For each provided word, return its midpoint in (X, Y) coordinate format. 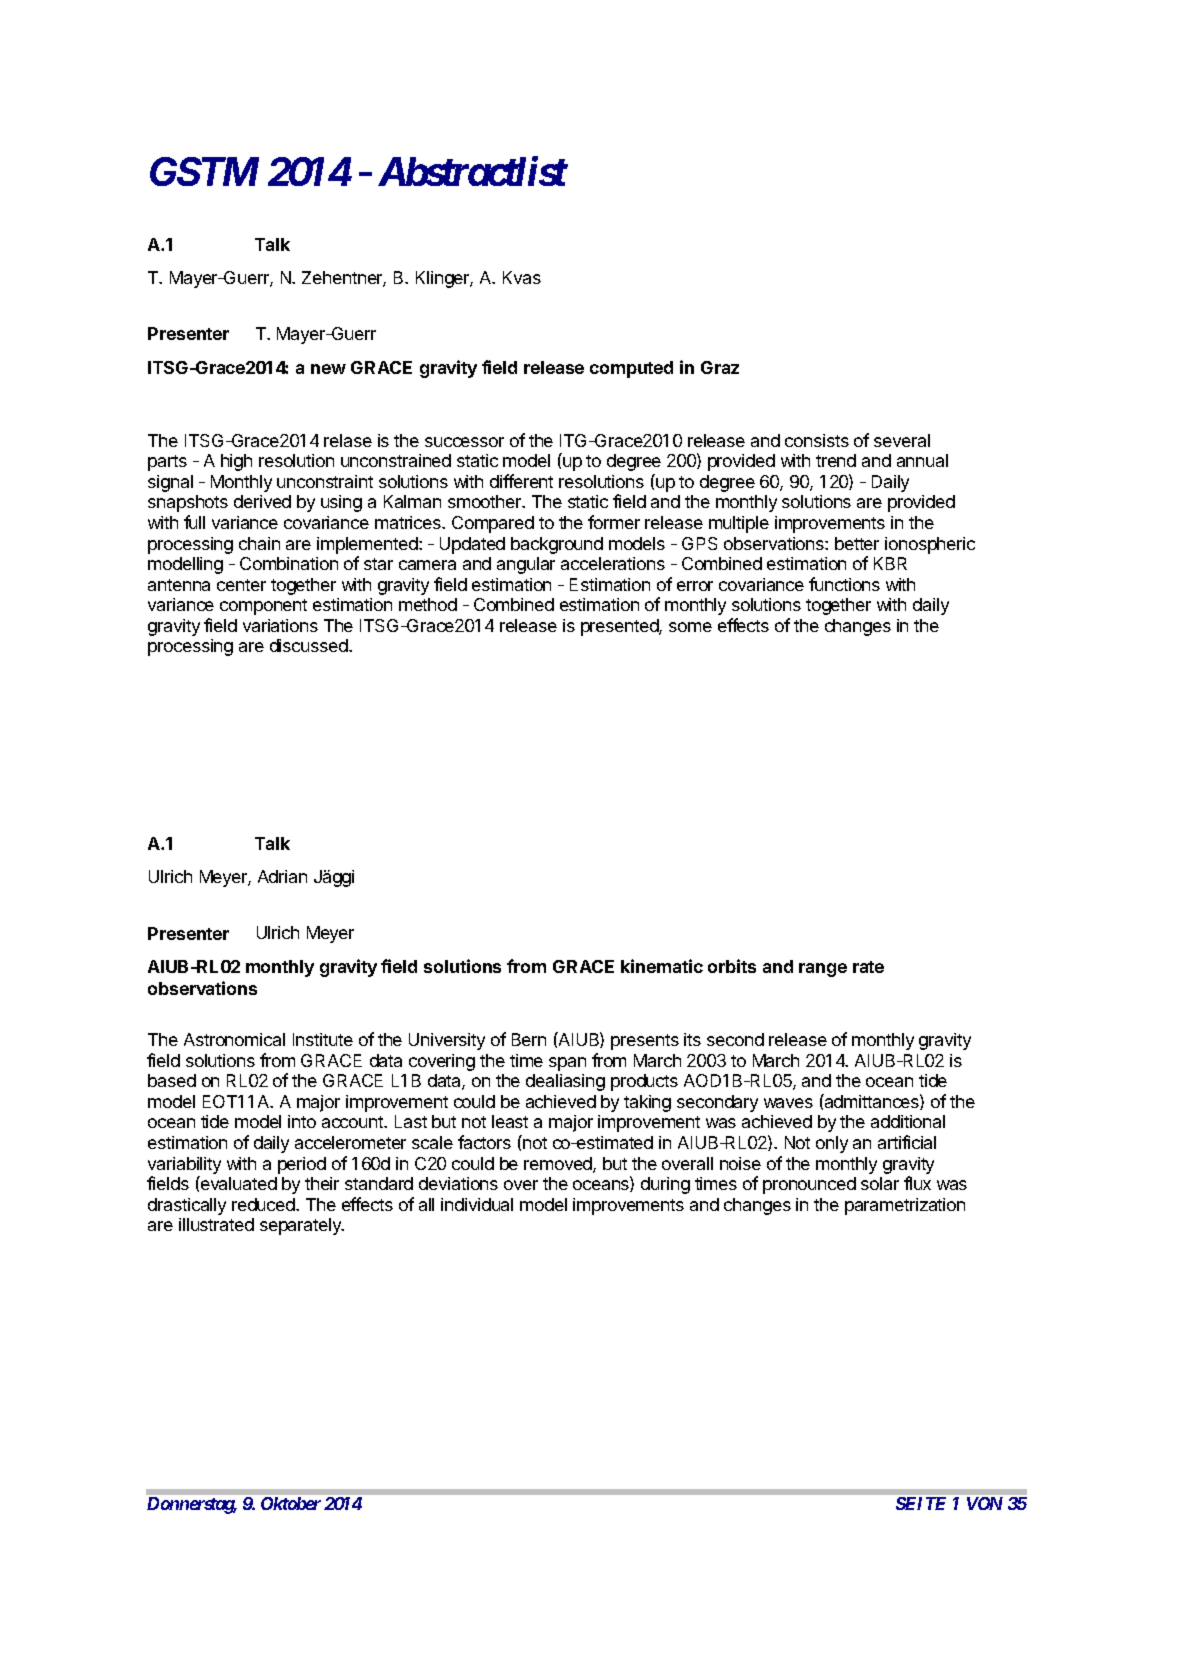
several (902, 440)
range (823, 970)
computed (631, 369)
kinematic (662, 966)
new (328, 369)
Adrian (282, 876)
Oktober (291, 1503)
